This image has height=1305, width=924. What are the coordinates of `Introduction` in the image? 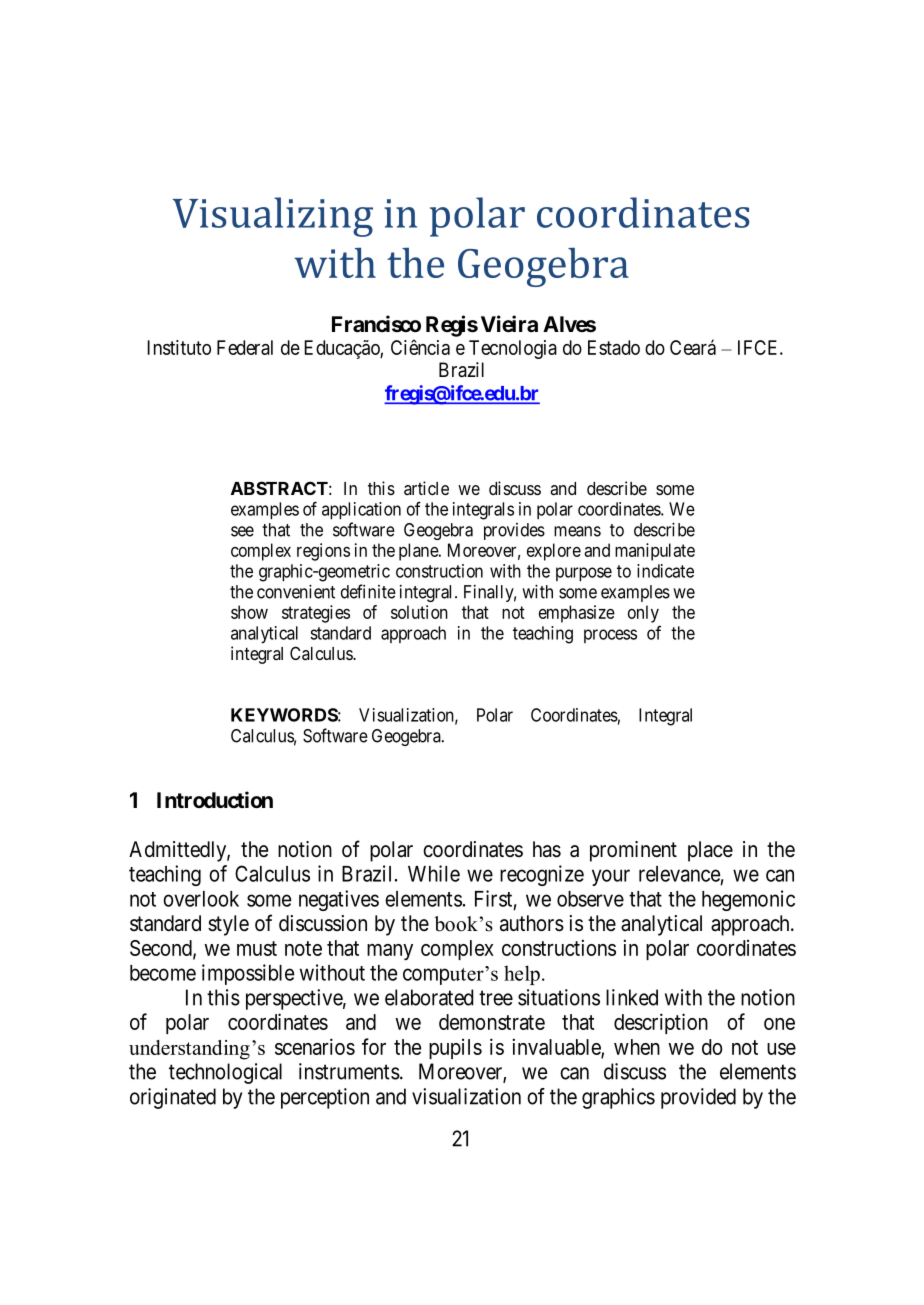 It's located at (215, 799).
